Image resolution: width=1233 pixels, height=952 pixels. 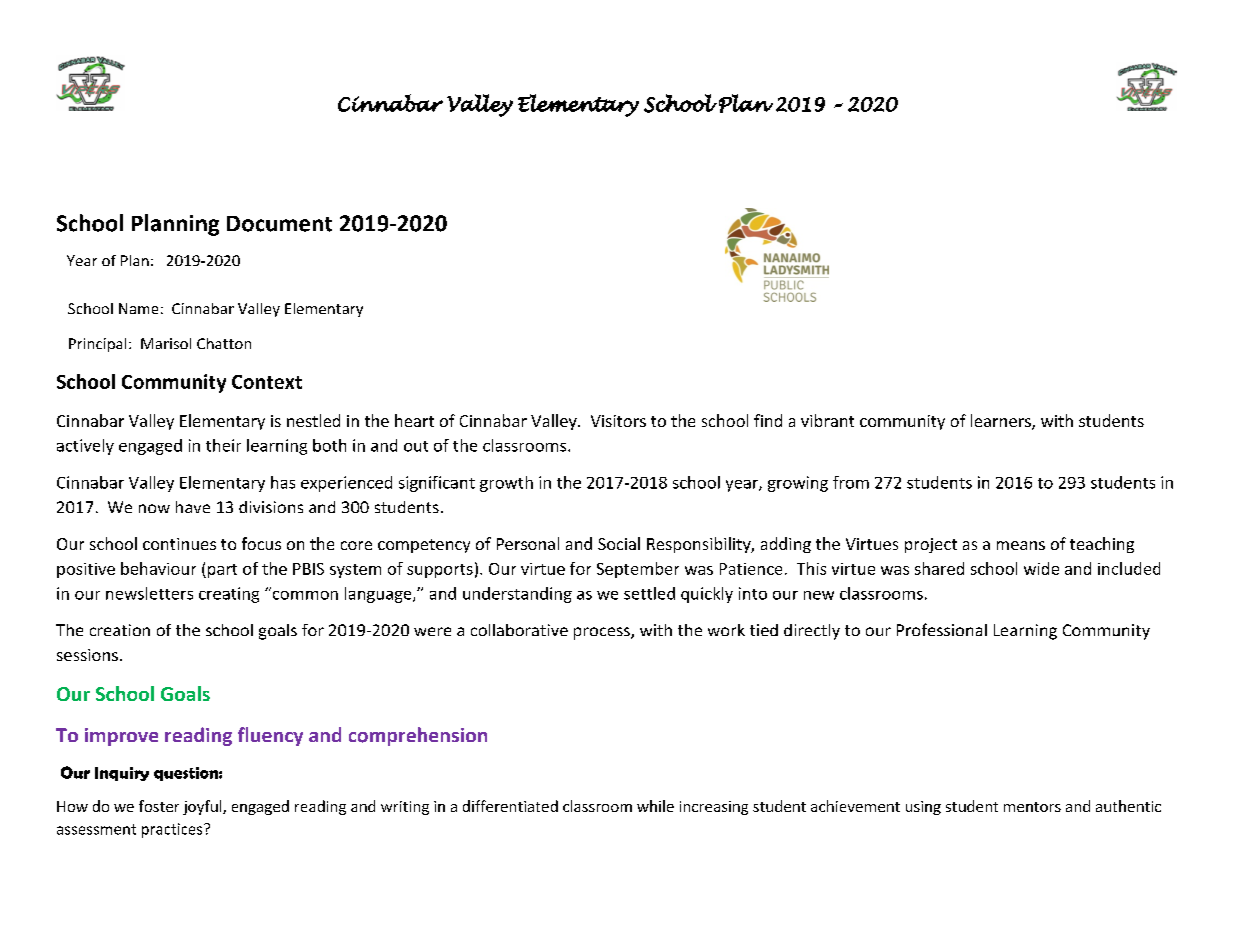 I want to click on continues, so click(x=179, y=544).
